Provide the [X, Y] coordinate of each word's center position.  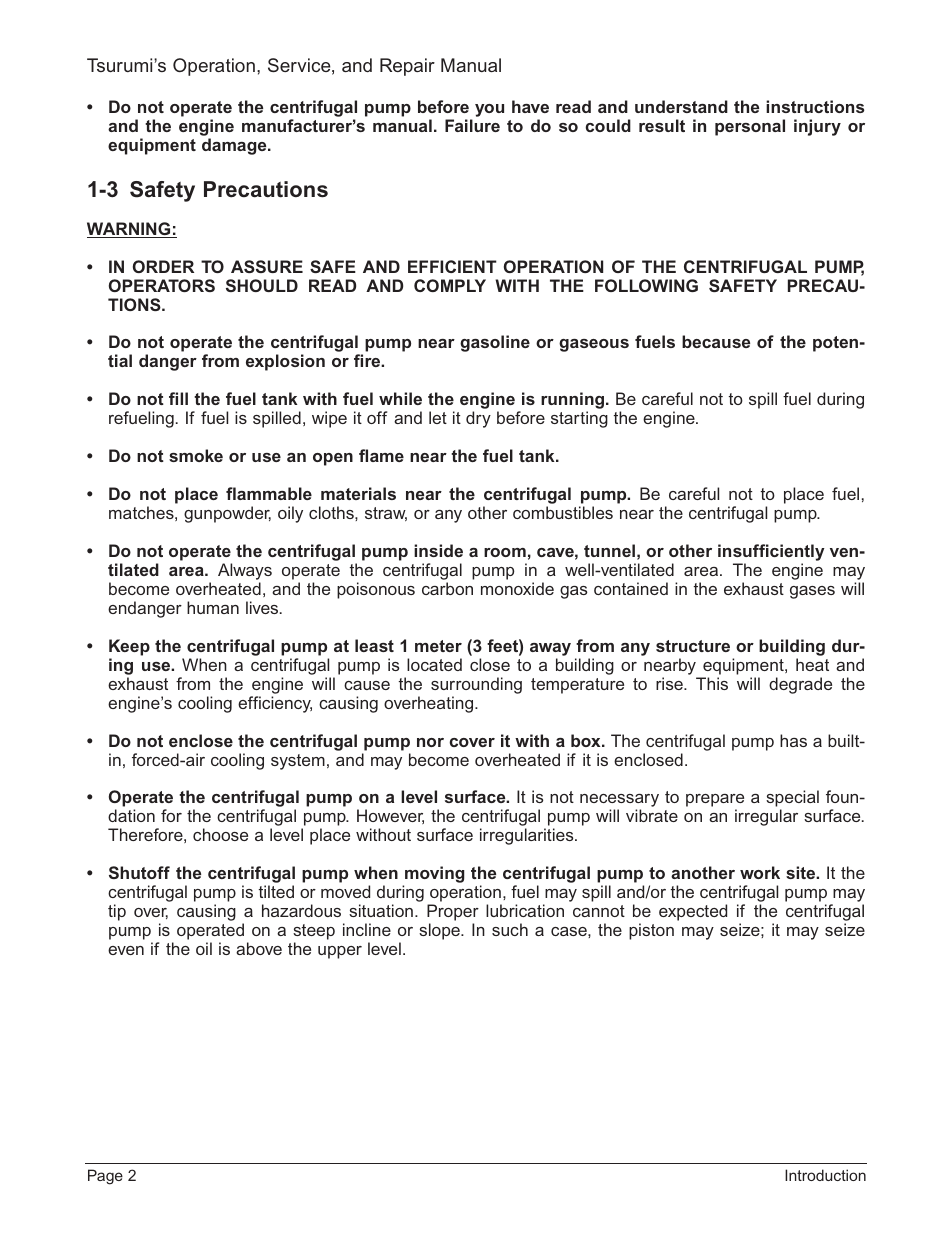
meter [438, 646]
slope [441, 931]
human [213, 607]
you [489, 110]
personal [750, 127]
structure [693, 646]
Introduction [825, 1175]
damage [235, 146]
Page [105, 1177]
